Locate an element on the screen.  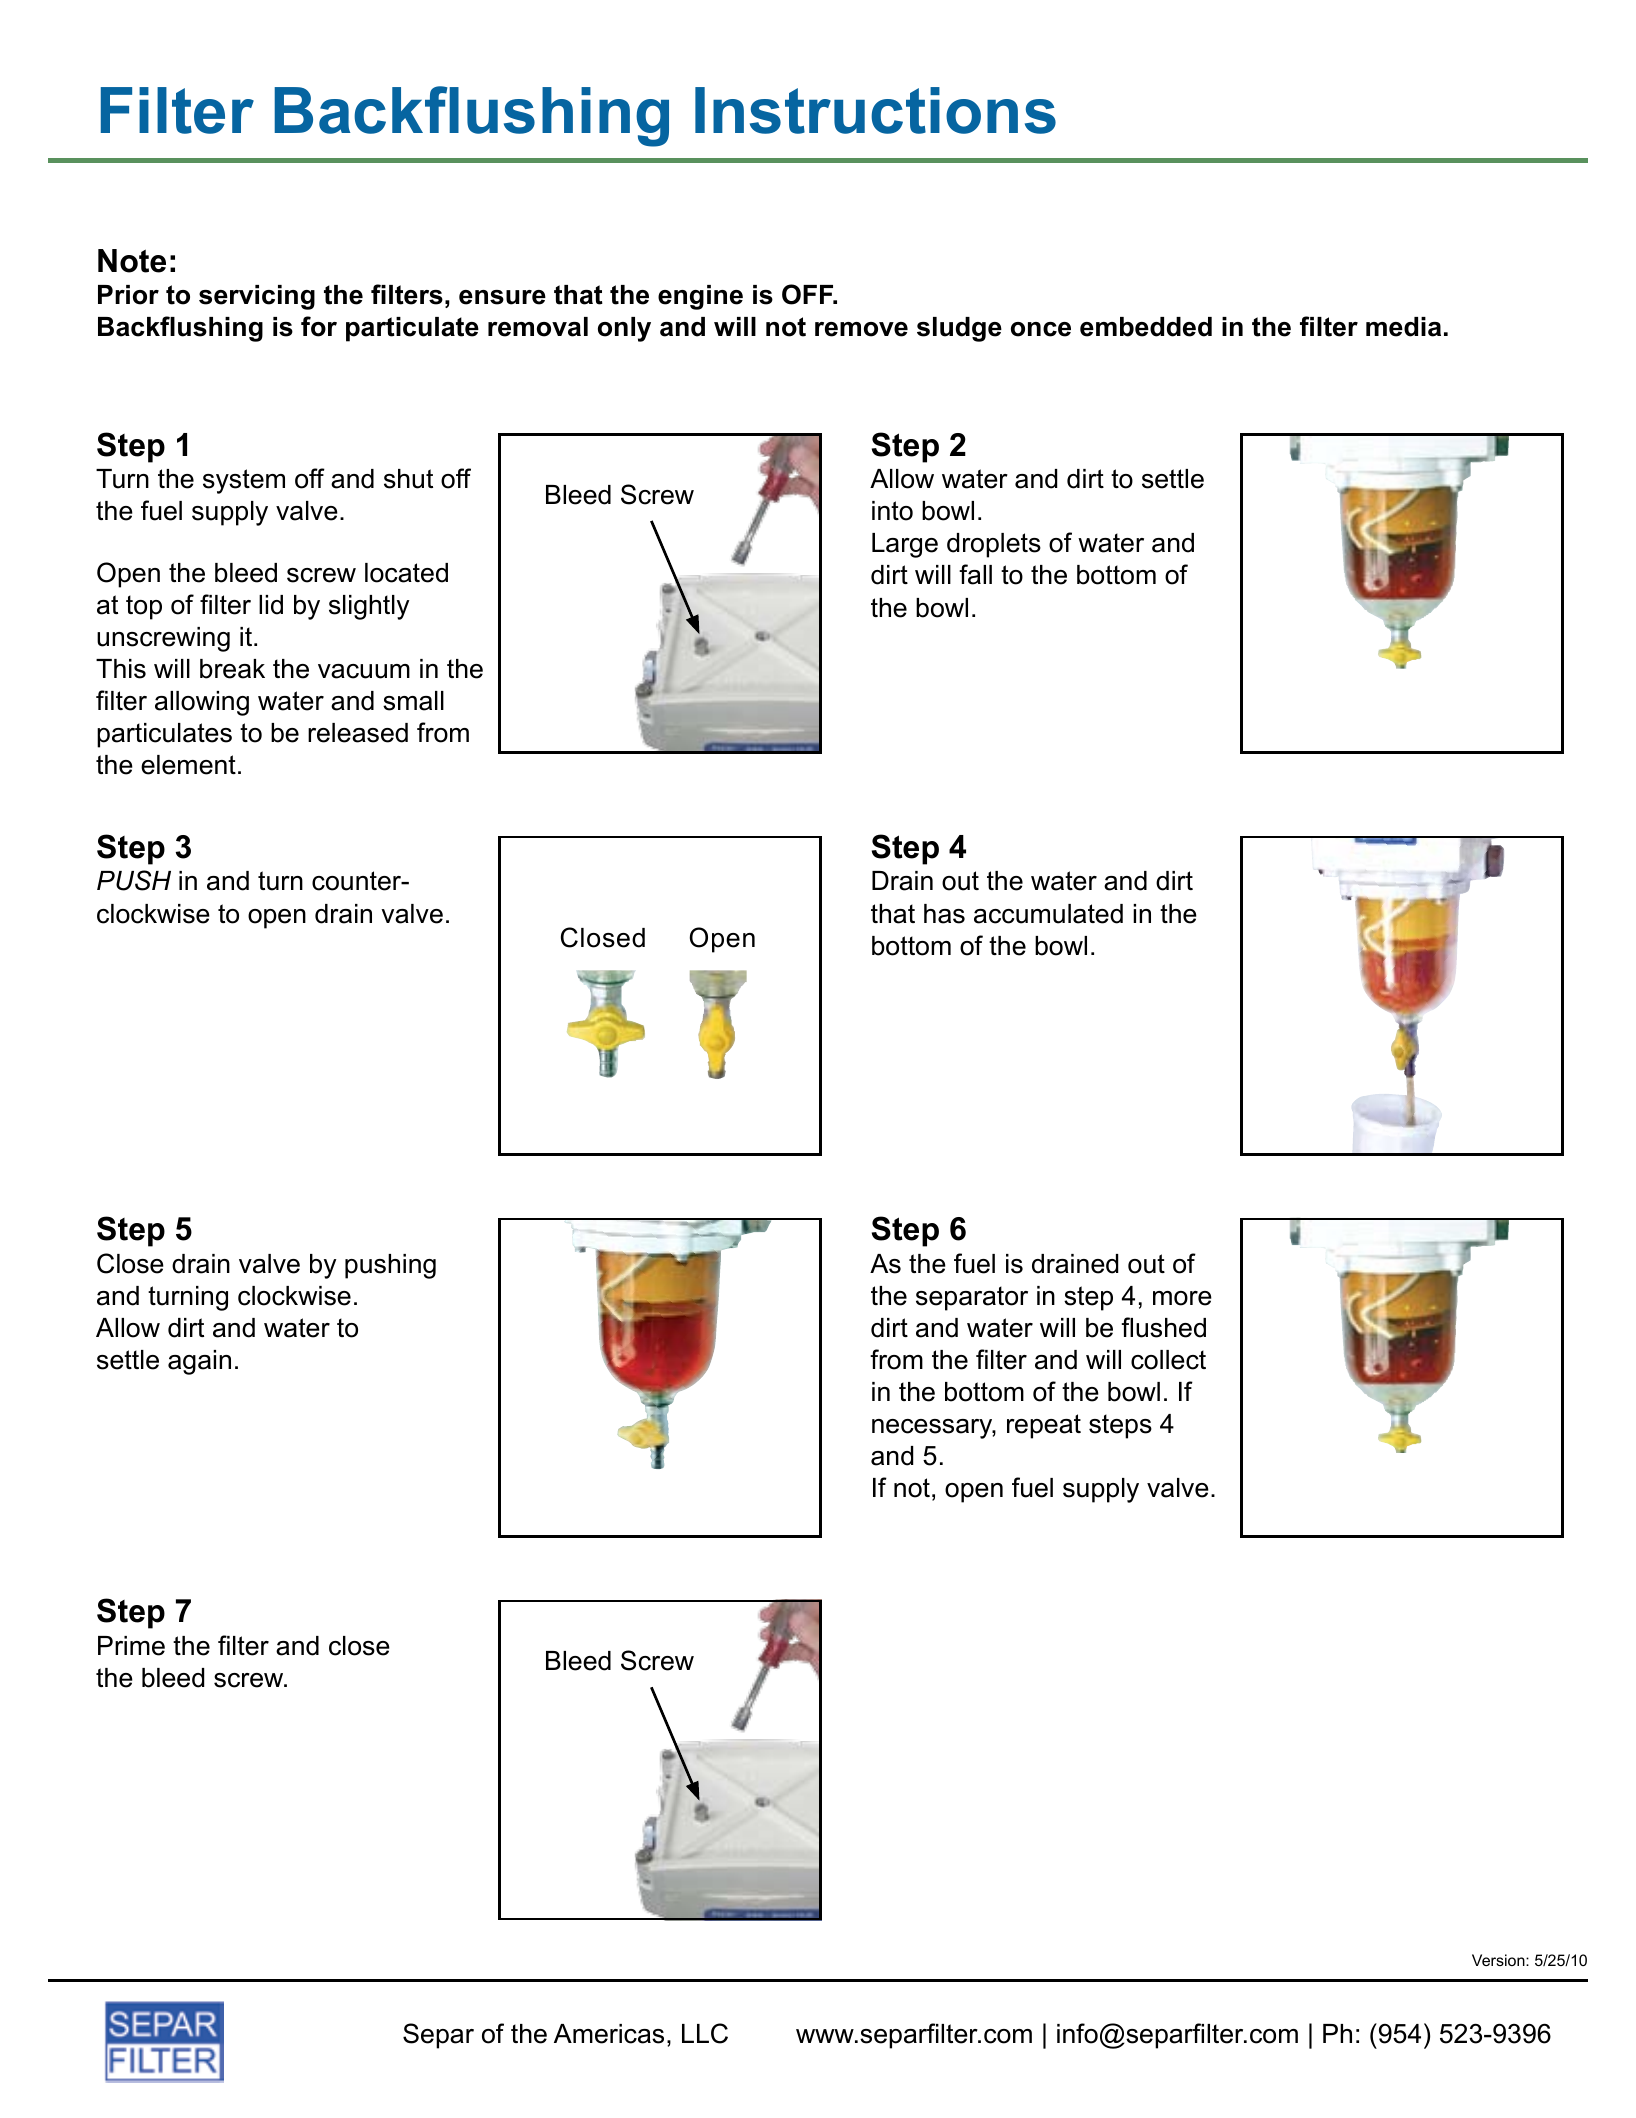
again is located at coordinates (199, 1362).
